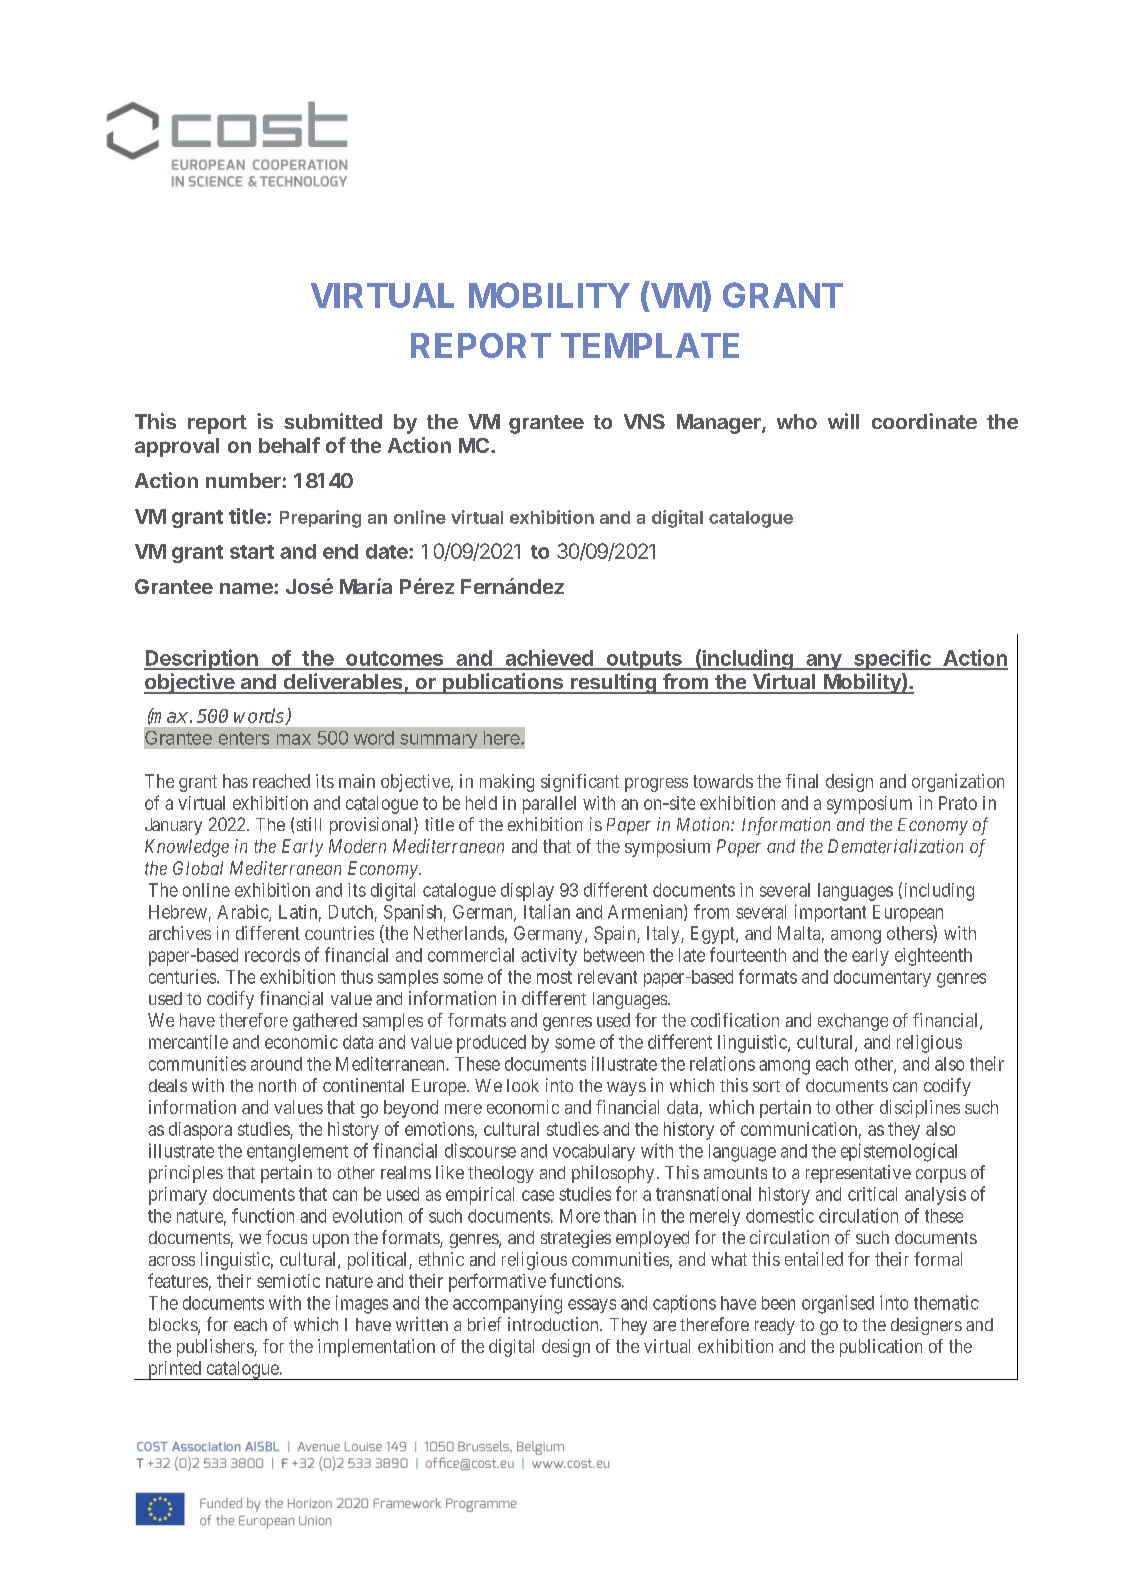 This page has width=1124, height=1591. Describe the element at coordinates (244, 738) in the page. I see `enters` at that location.
